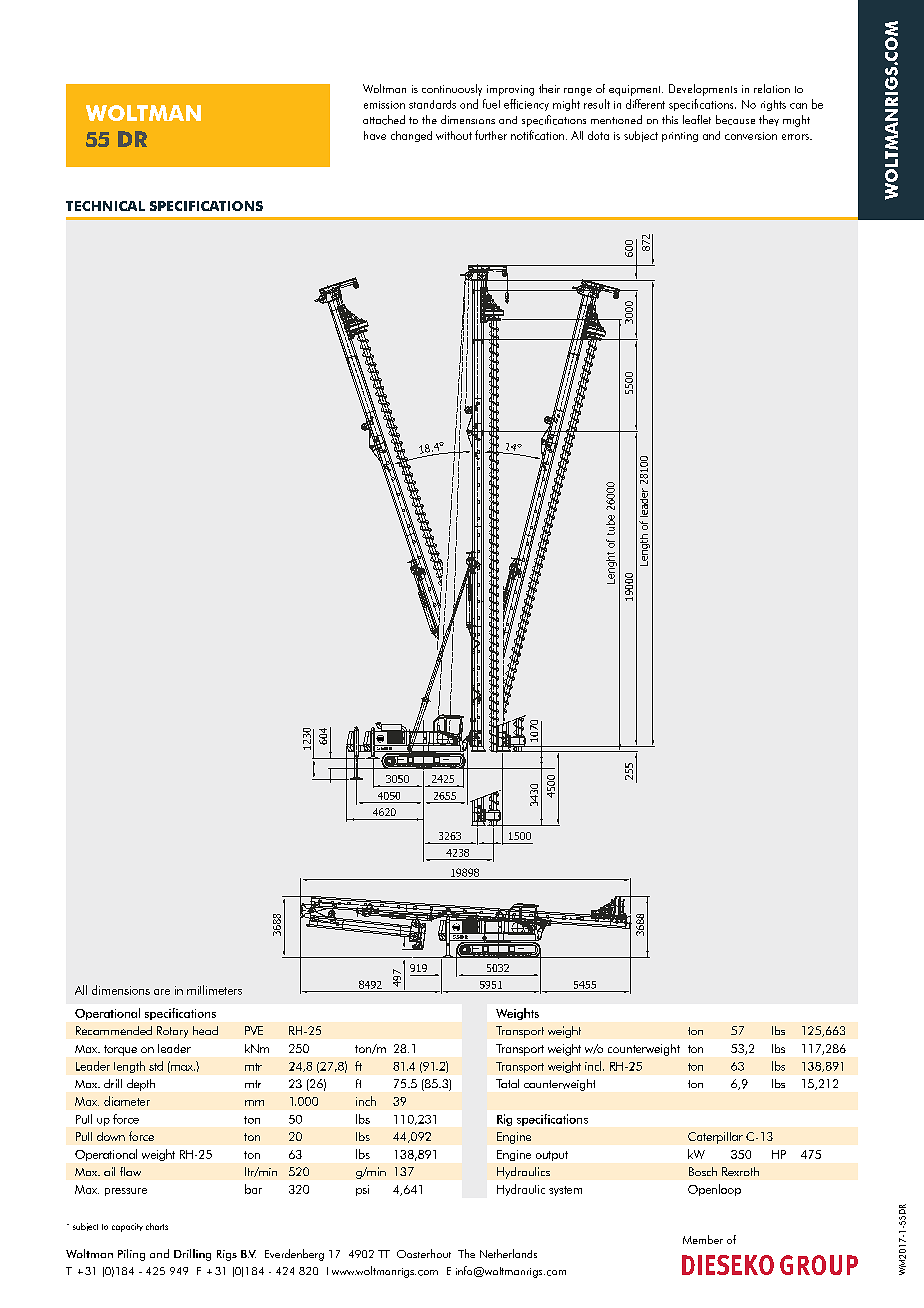 The height and width of the document is (1308, 924). What do you see at coordinates (375, 135) in the document?
I see `have` at bounding box center [375, 135].
